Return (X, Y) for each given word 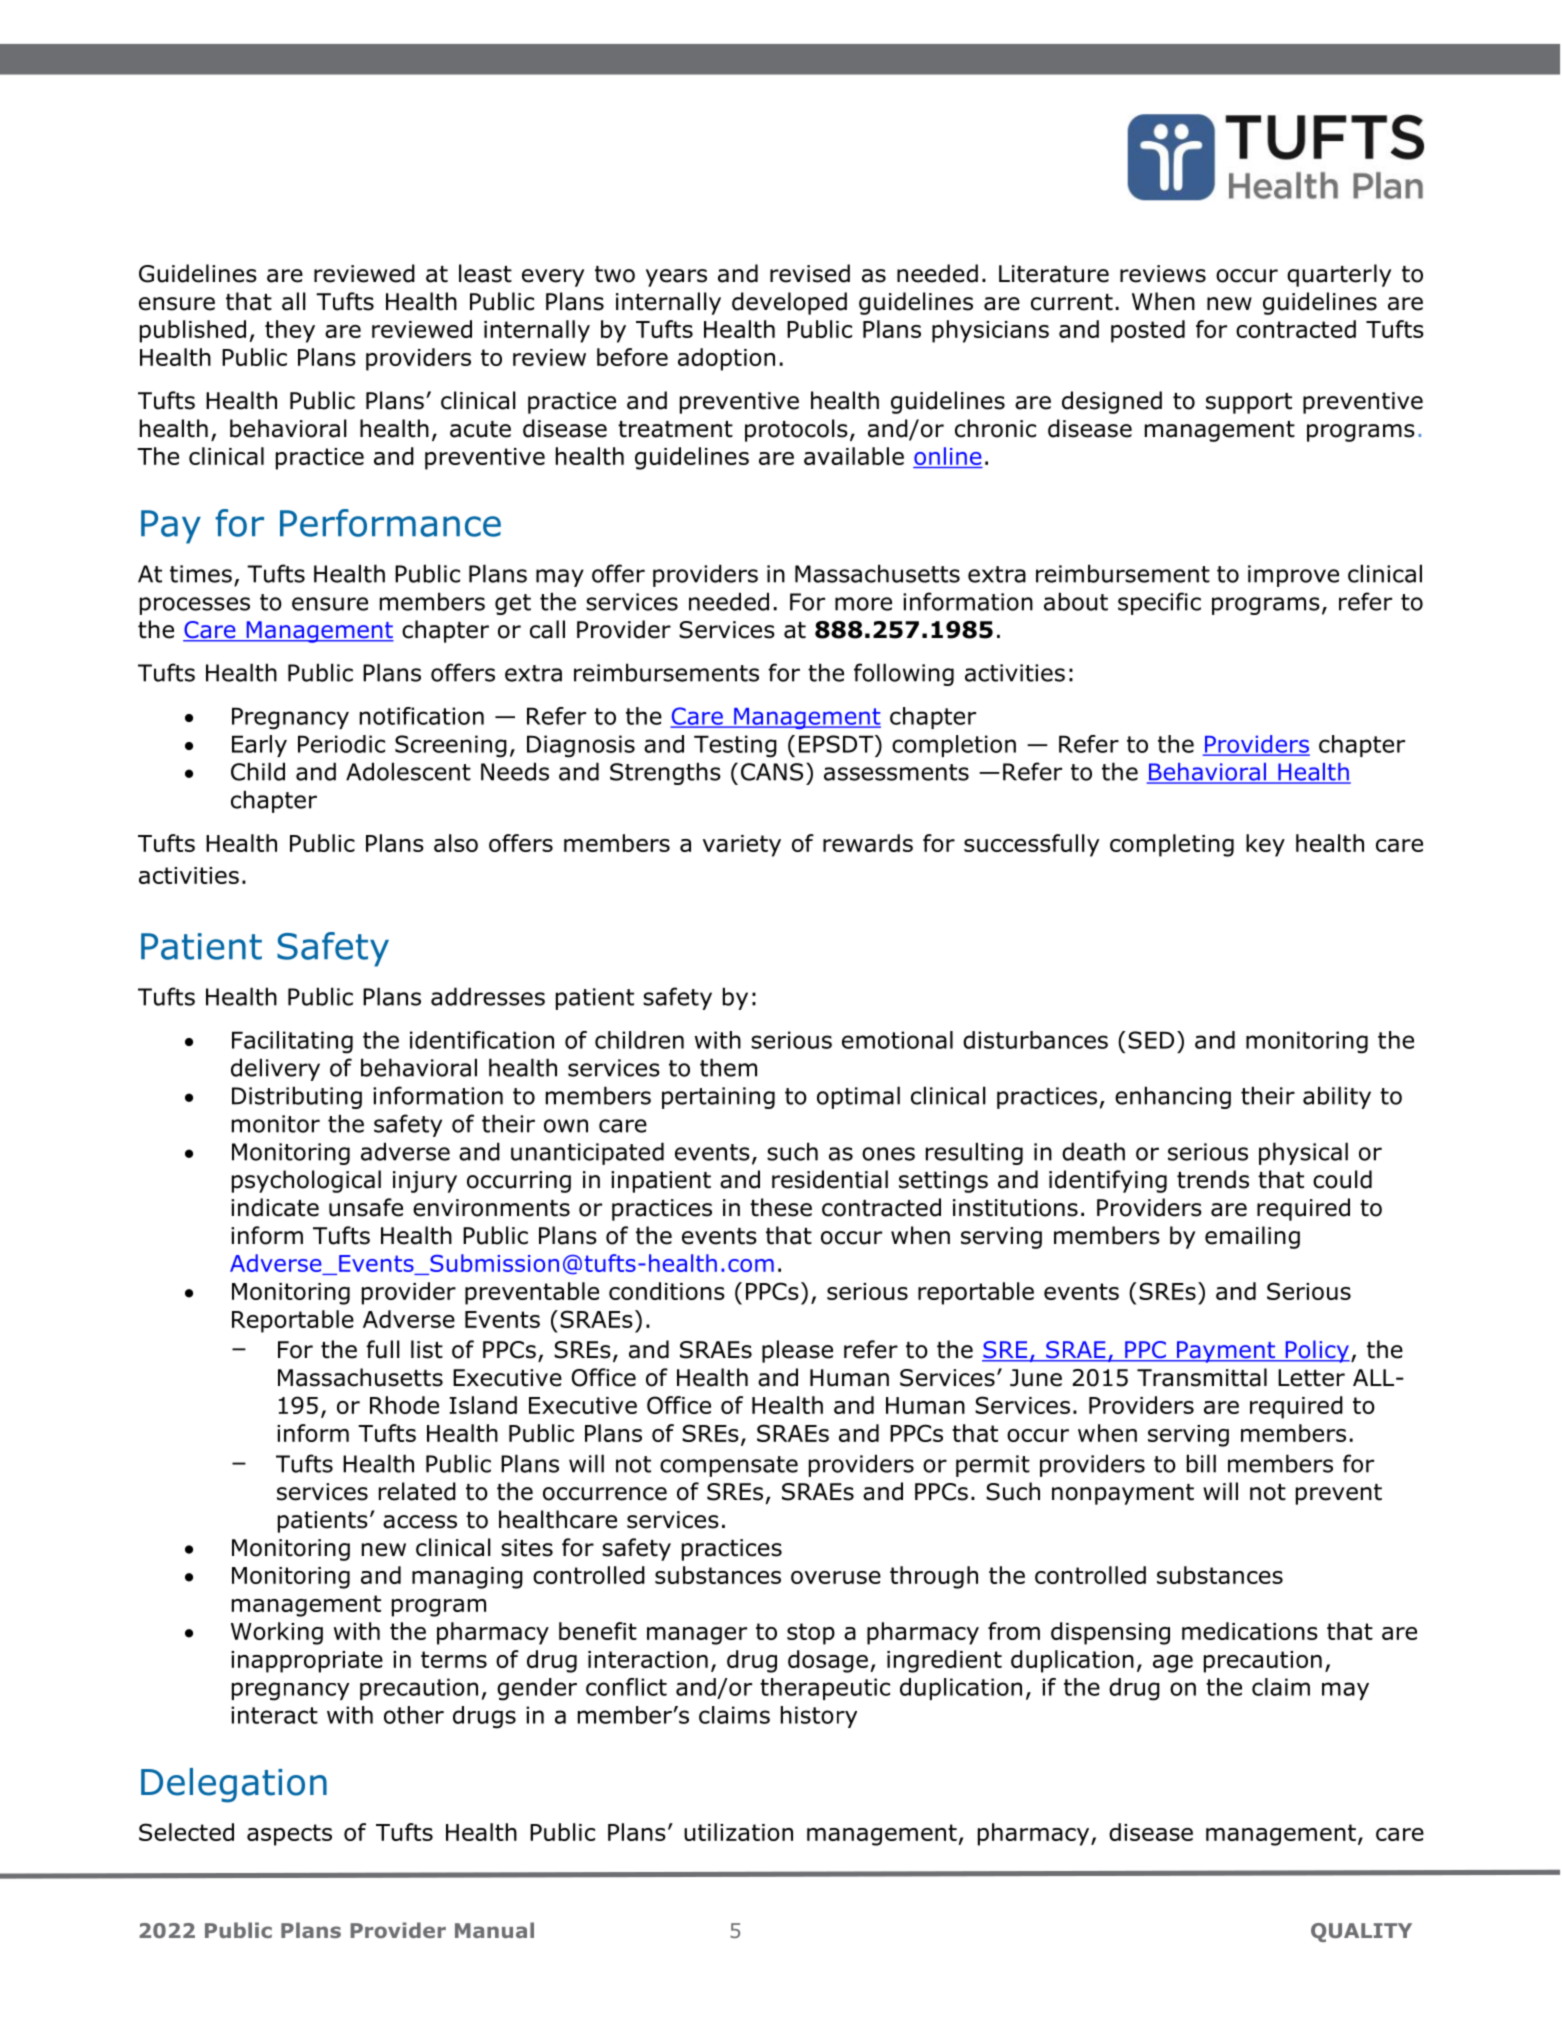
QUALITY (1361, 1932)
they (290, 331)
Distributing (297, 1097)
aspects (289, 1835)
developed (789, 303)
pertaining (718, 1098)
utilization (738, 1832)
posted (1148, 331)
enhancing (1173, 1097)
